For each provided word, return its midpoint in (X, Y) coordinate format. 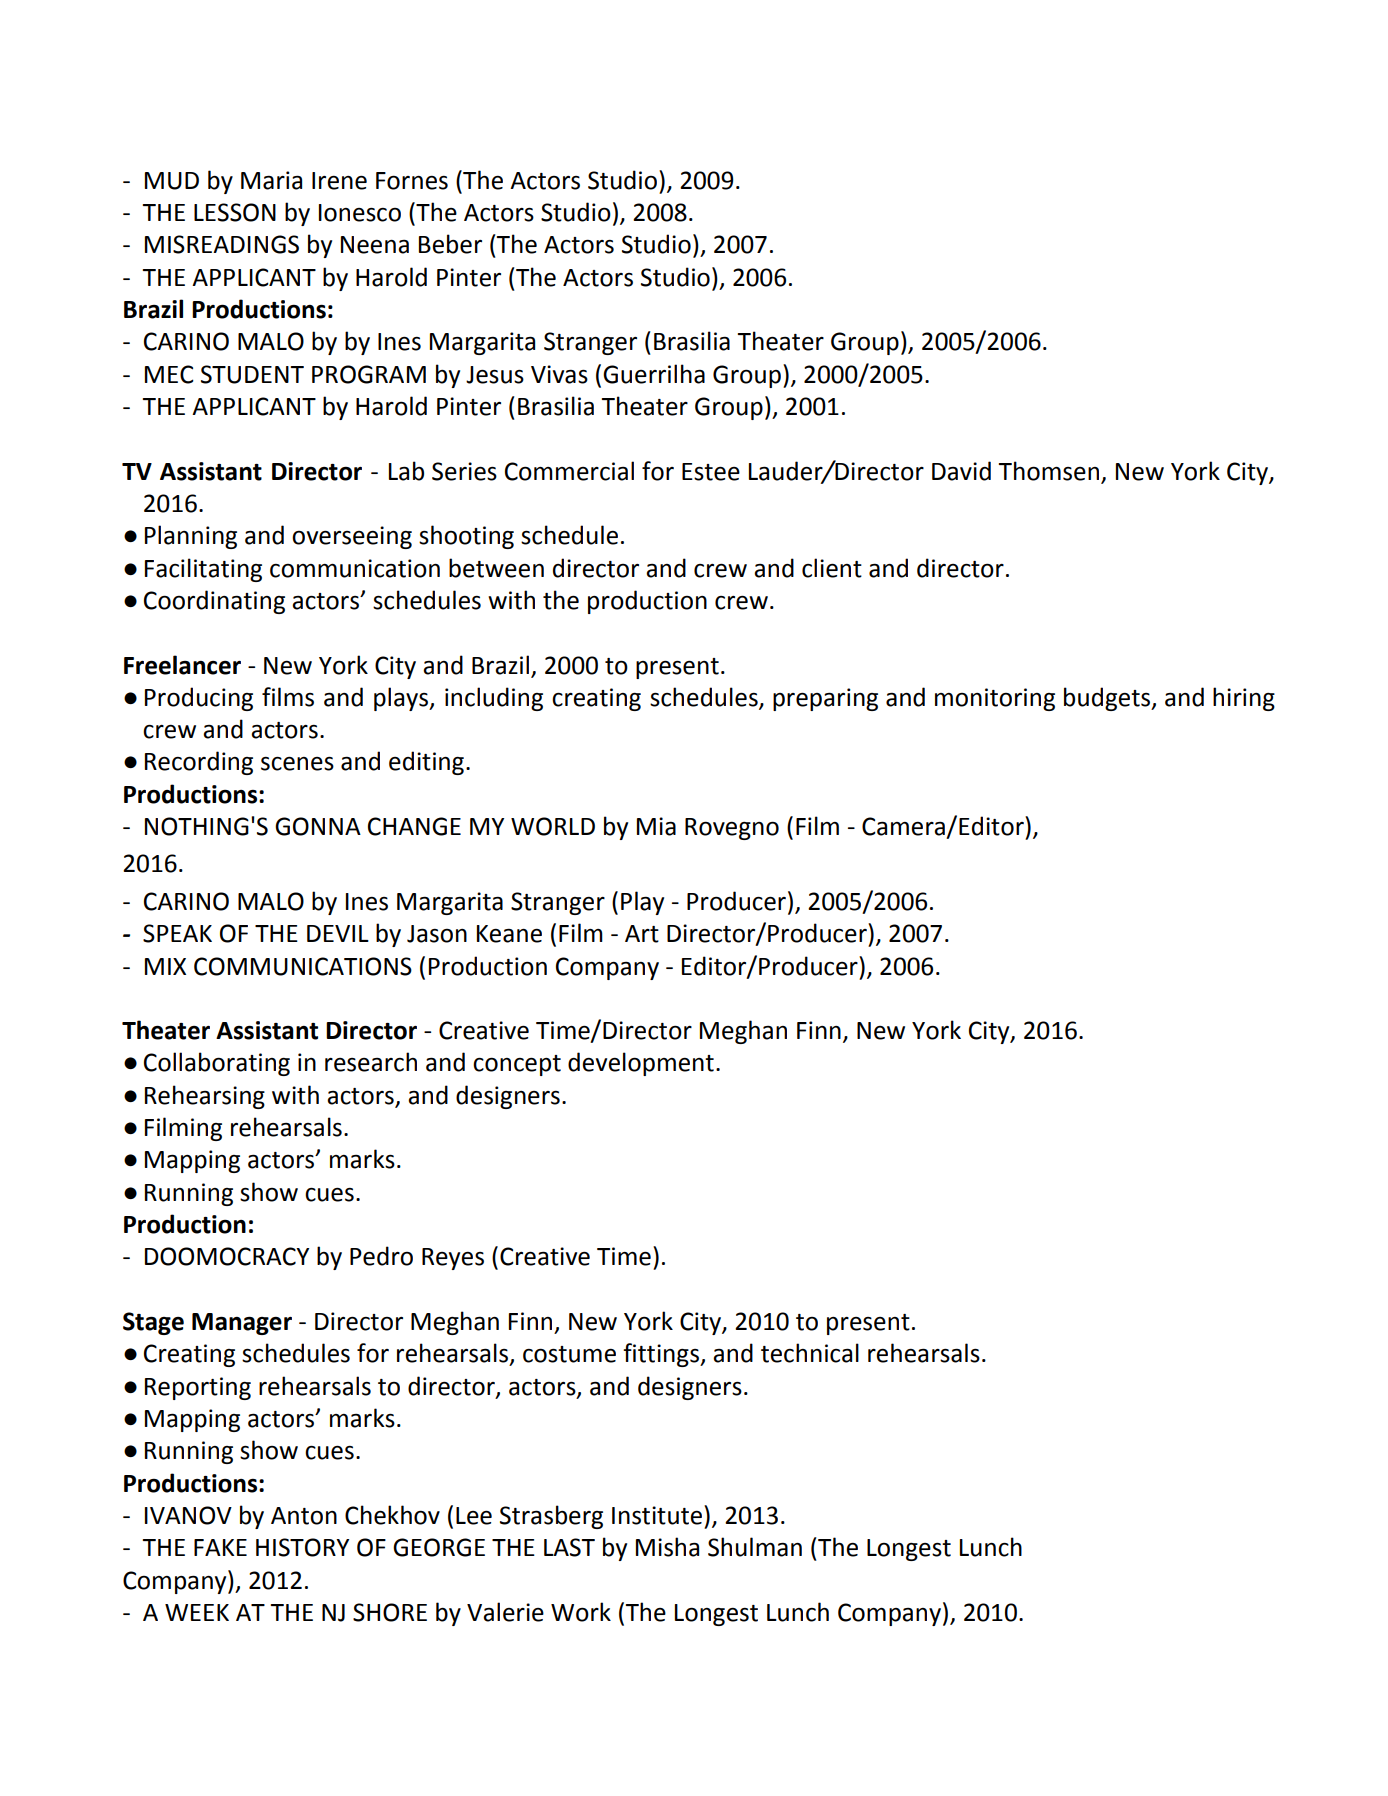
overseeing (352, 537)
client (832, 568)
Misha (667, 1547)
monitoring (995, 699)
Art (642, 934)
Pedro (381, 1256)
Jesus (495, 375)
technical (810, 1353)
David (961, 471)
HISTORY (302, 1547)
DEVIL (338, 933)
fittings (662, 1355)
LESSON (235, 212)
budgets (1108, 699)
